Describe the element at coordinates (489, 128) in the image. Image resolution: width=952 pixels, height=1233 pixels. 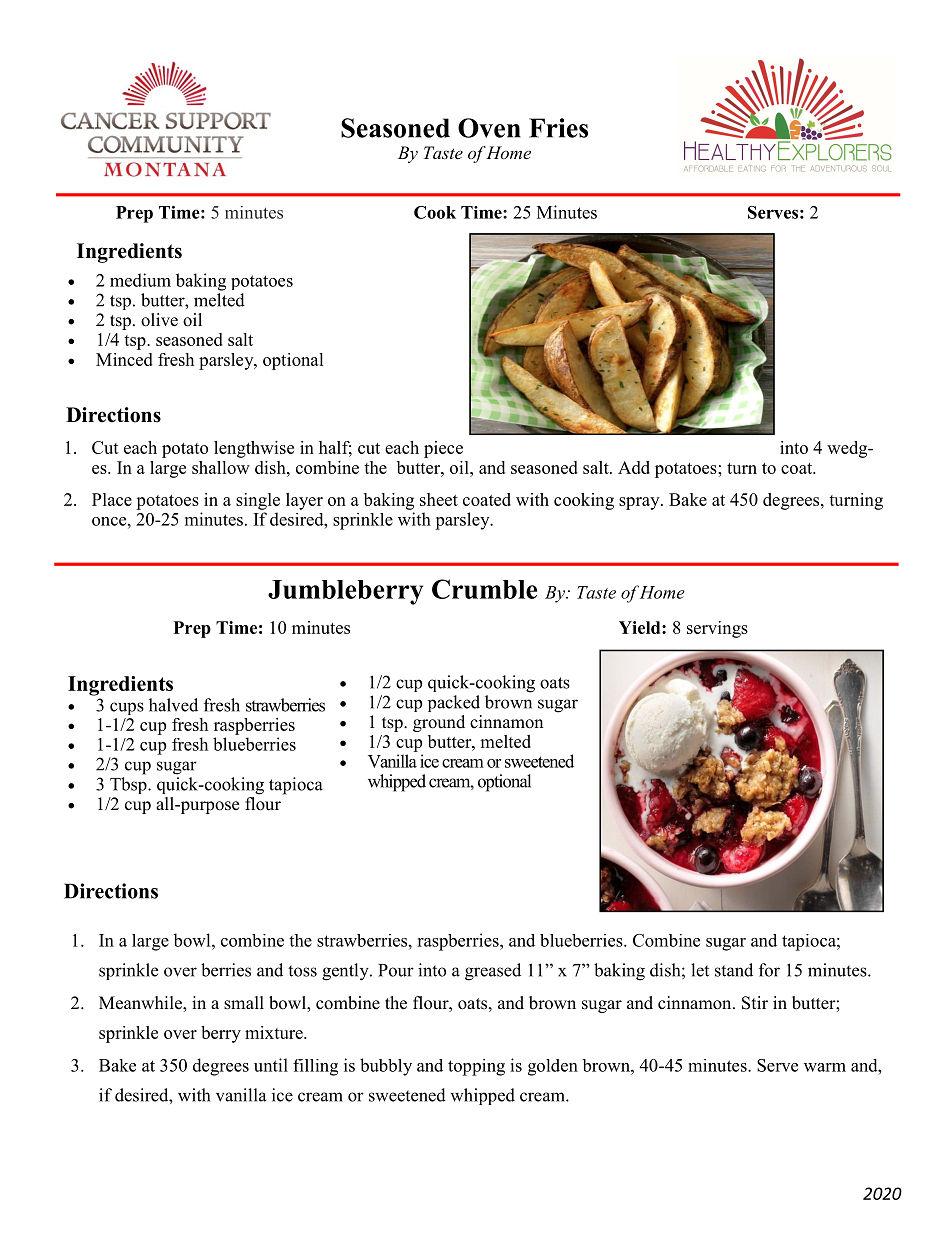
I see `Oven` at that location.
